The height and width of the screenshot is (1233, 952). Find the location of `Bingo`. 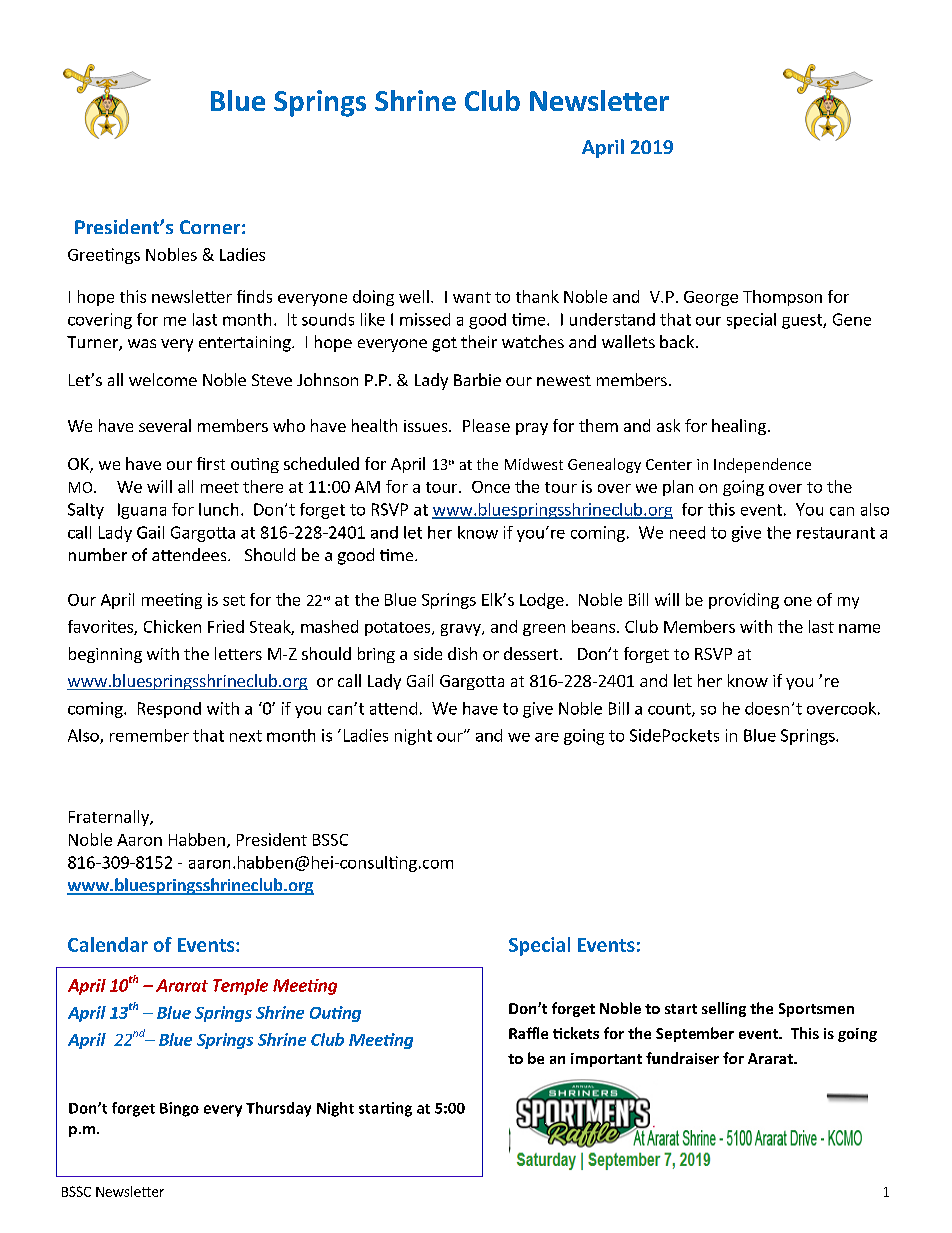

Bingo is located at coordinates (179, 1109).
